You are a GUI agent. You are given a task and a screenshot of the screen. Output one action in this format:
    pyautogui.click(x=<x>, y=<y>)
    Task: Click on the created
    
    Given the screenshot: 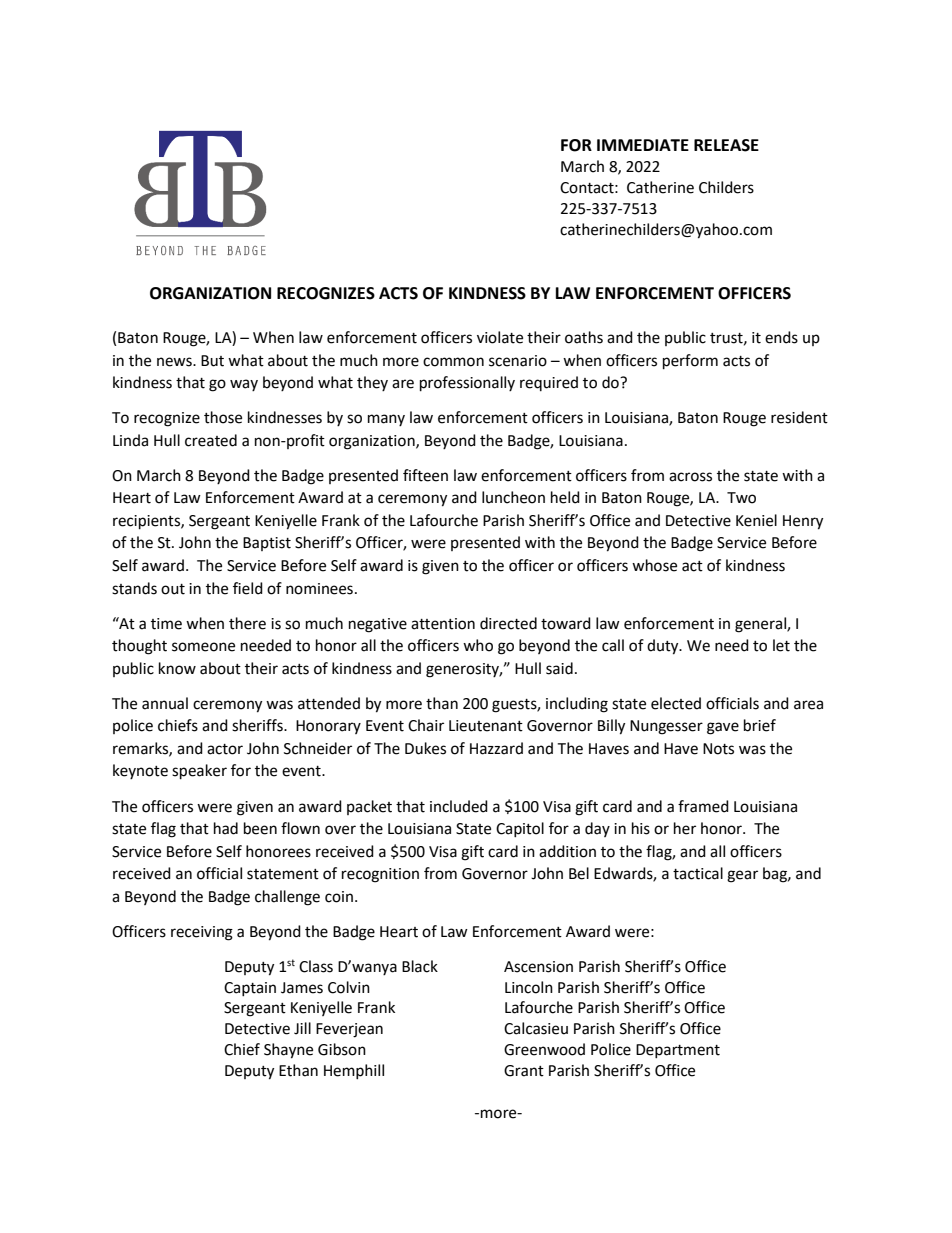 What is the action you would take?
    pyautogui.click(x=211, y=440)
